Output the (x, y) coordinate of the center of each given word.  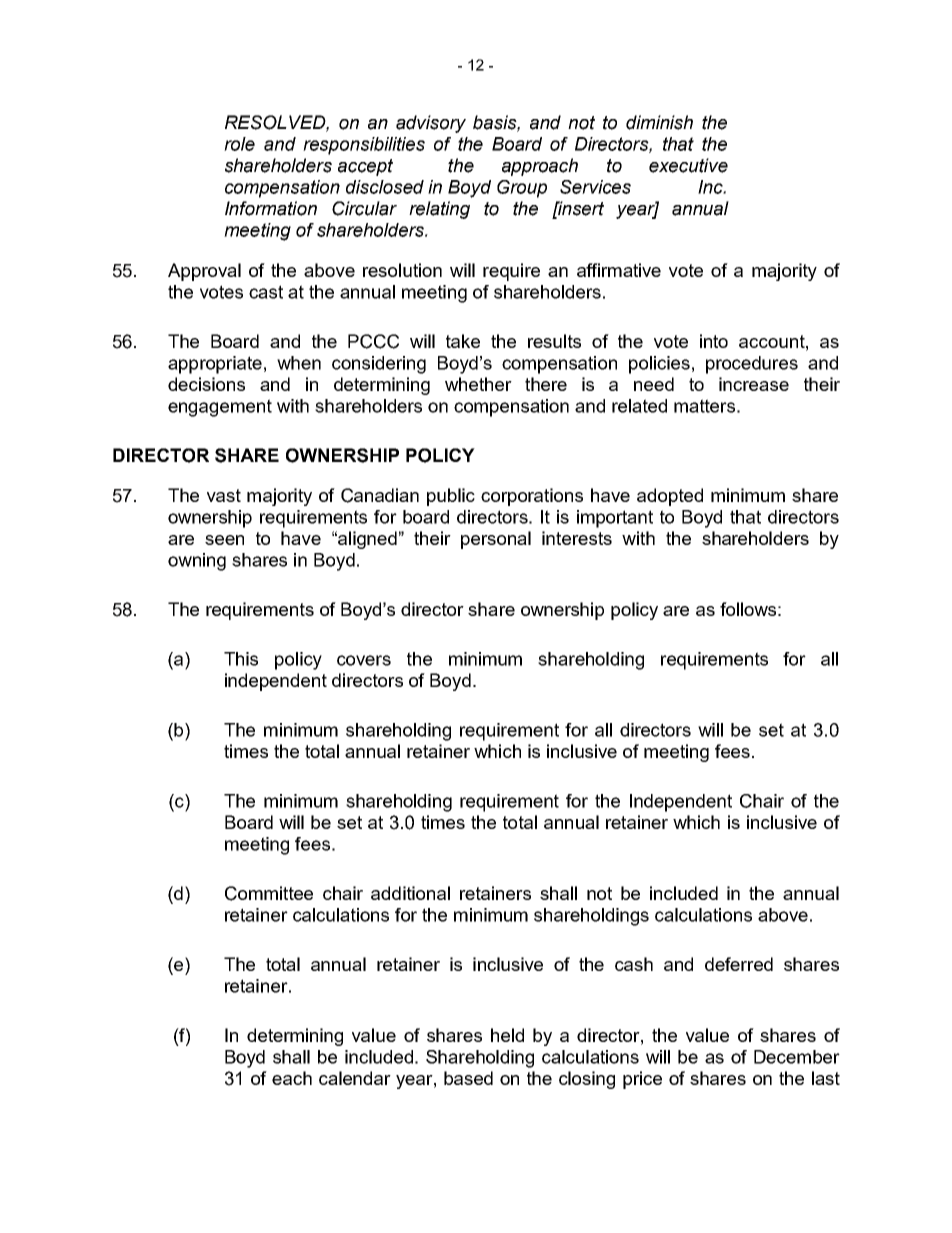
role (239, 144)
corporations (532, 497)
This (241, 659)
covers (364, 660)
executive (688, 165)
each (292, 1078)
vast (224, 495)
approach (540, 167)
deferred (739, 964)
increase (754, 384)
